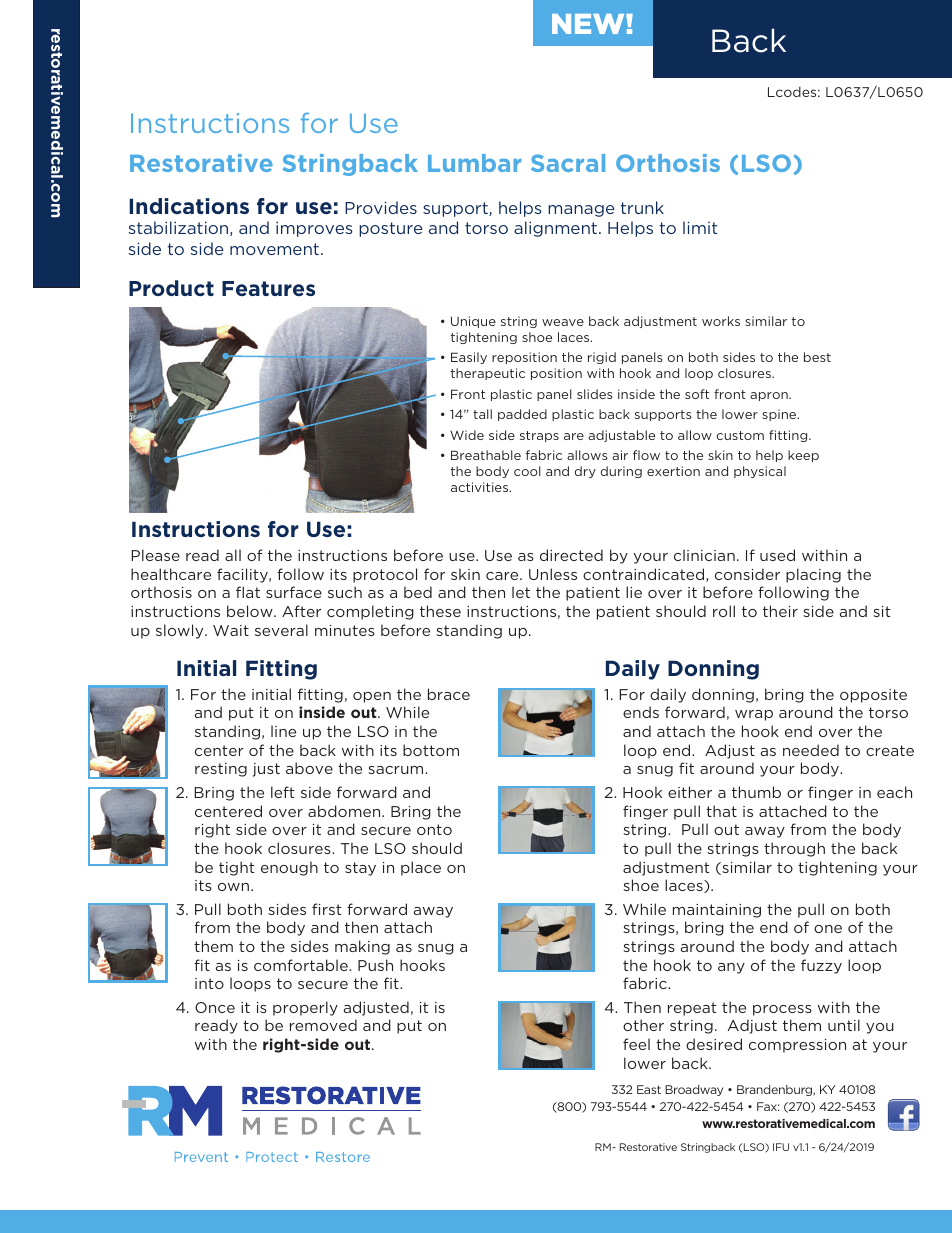  What do you see at coordinates (811, 750) in the document?
I see `needed` at bounding box center [811, 750].
